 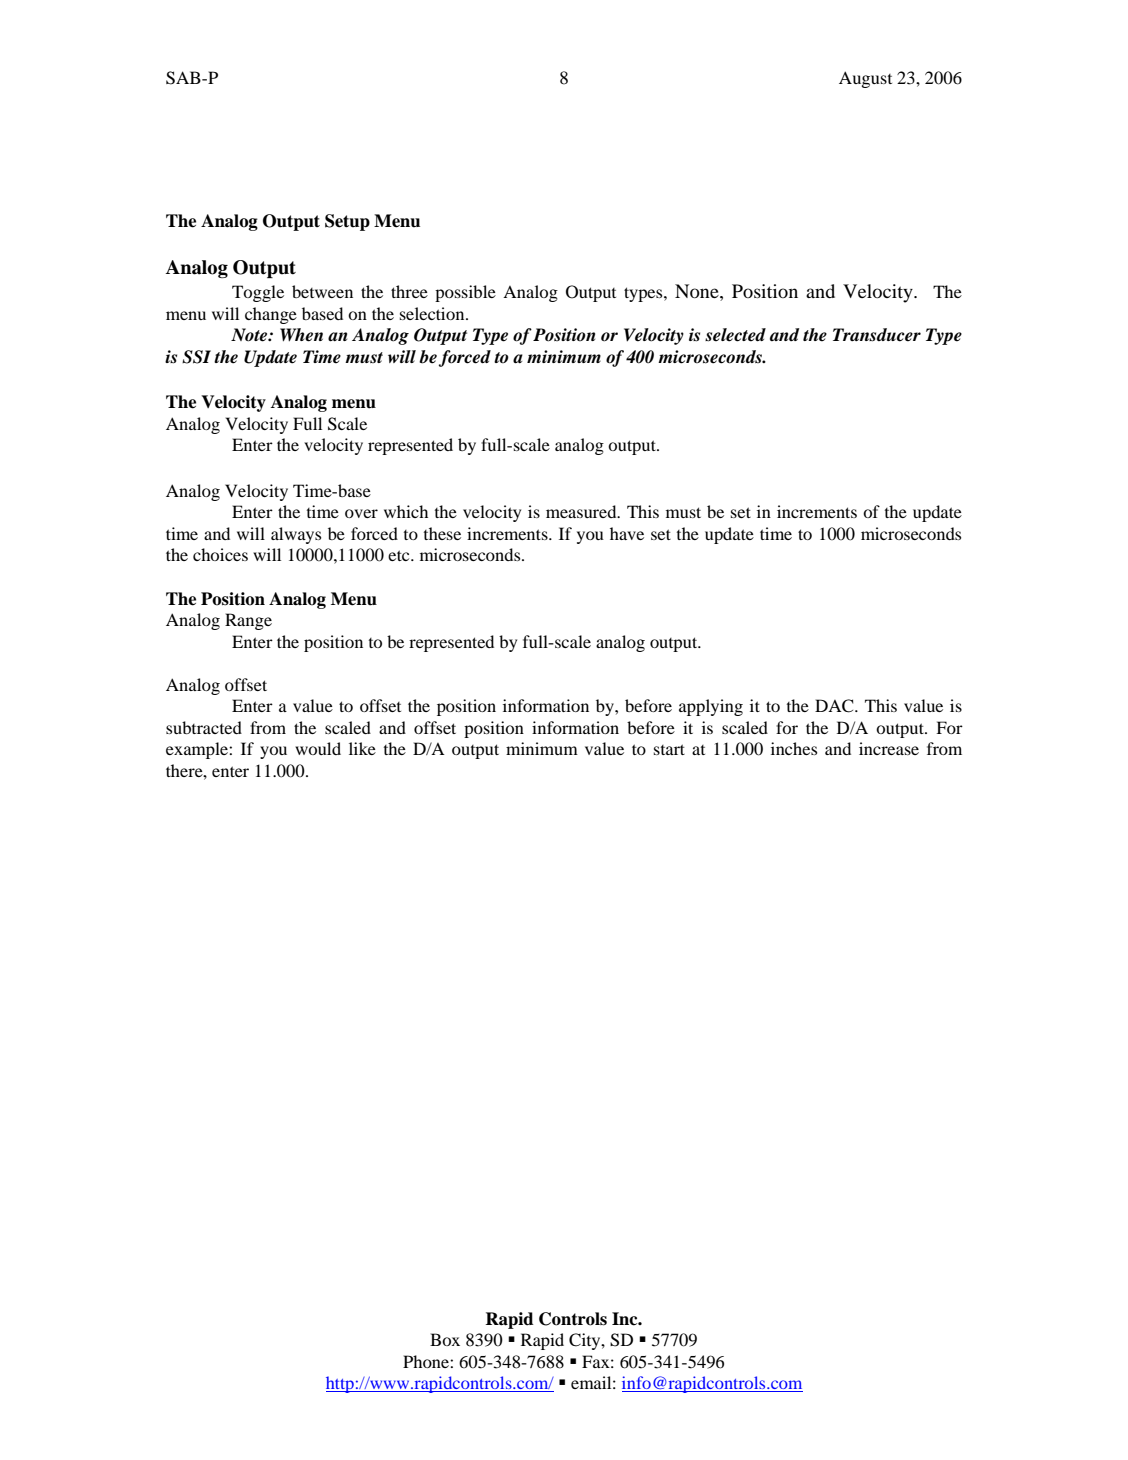 What do you see at coordinates (835, 706) in the screenshot?
I see `DAC` at bounding box center [835, 706].
